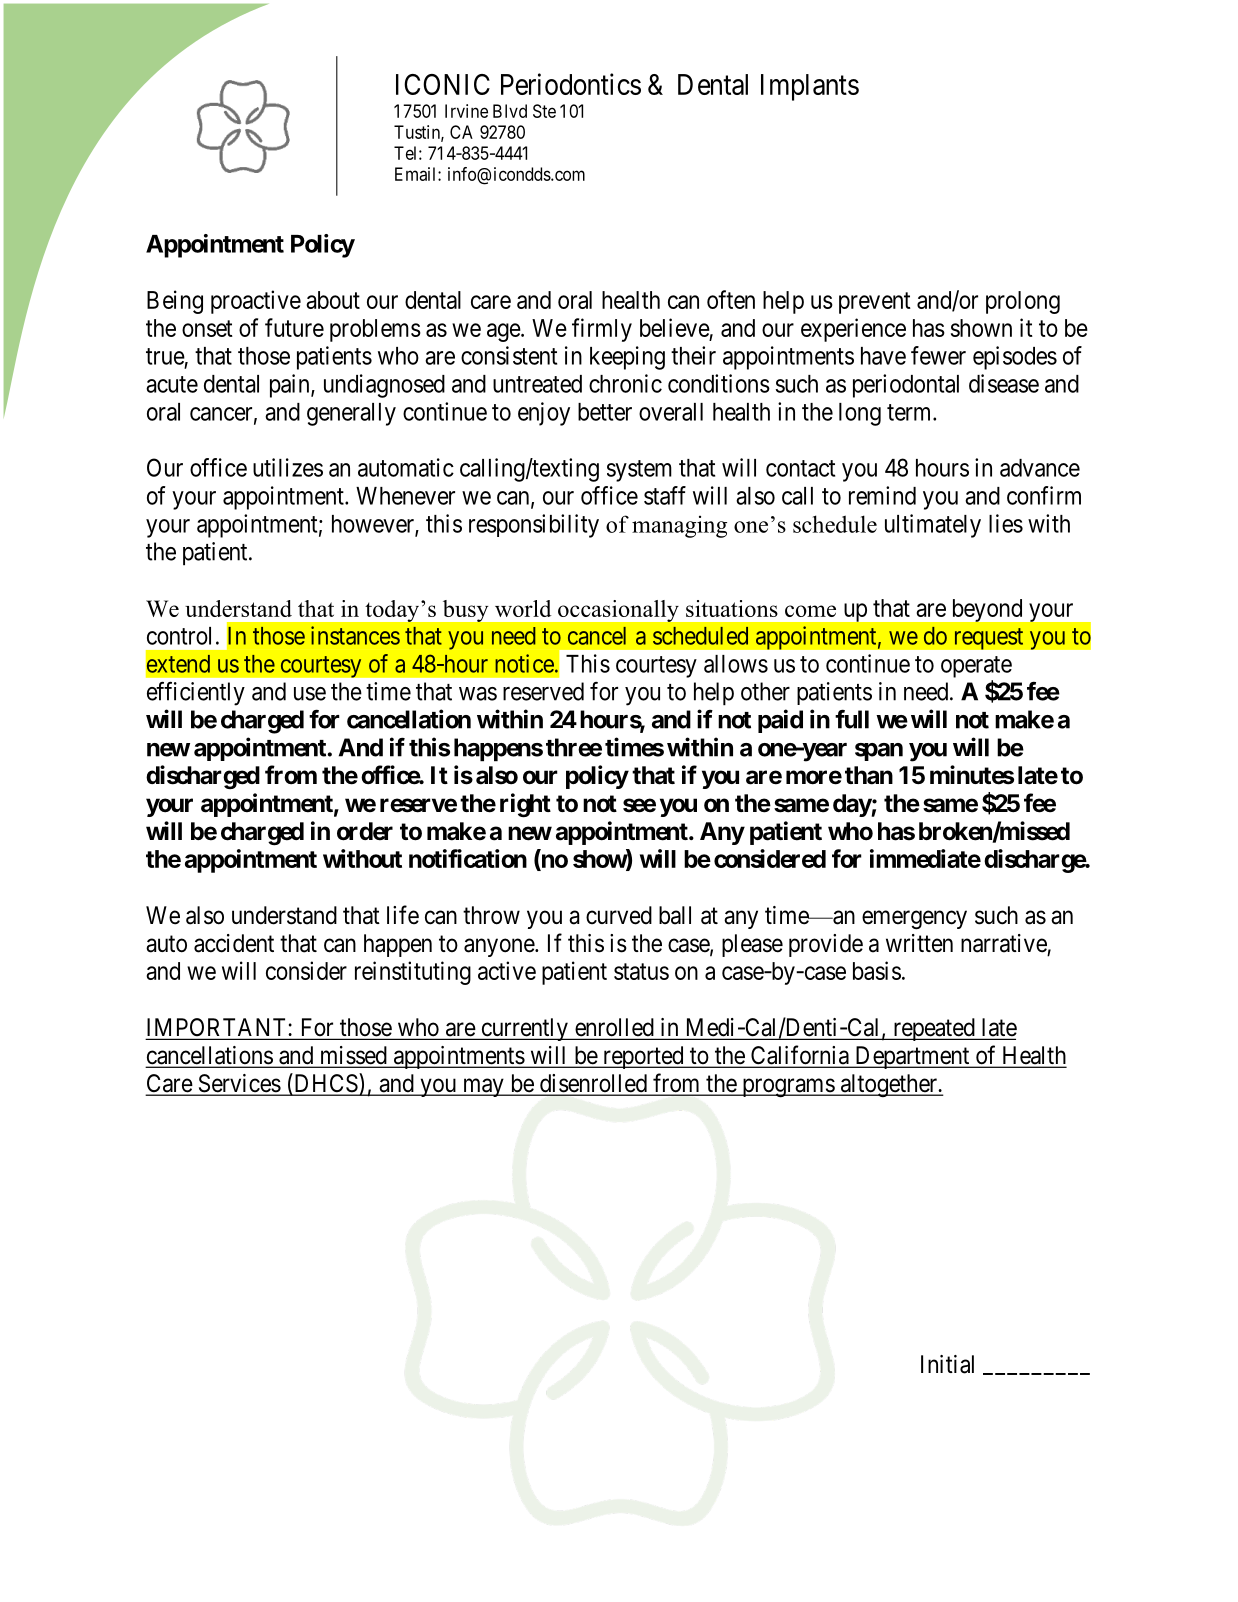  Describe the element at coordinates (914, 920) in the screenshot. I see `emergency` at that location.
